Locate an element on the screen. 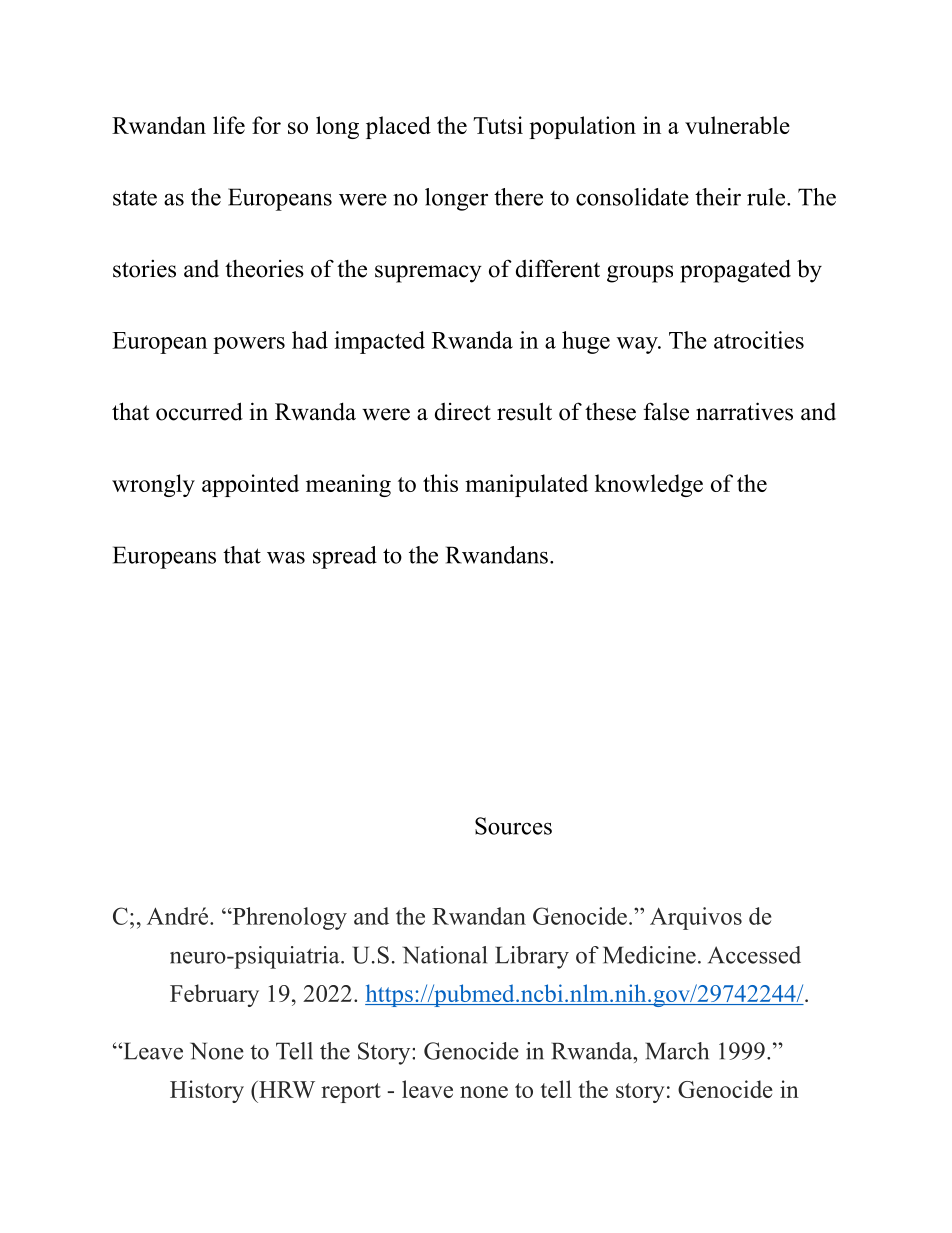  Phrenology is located at coordinates (288, 918).
